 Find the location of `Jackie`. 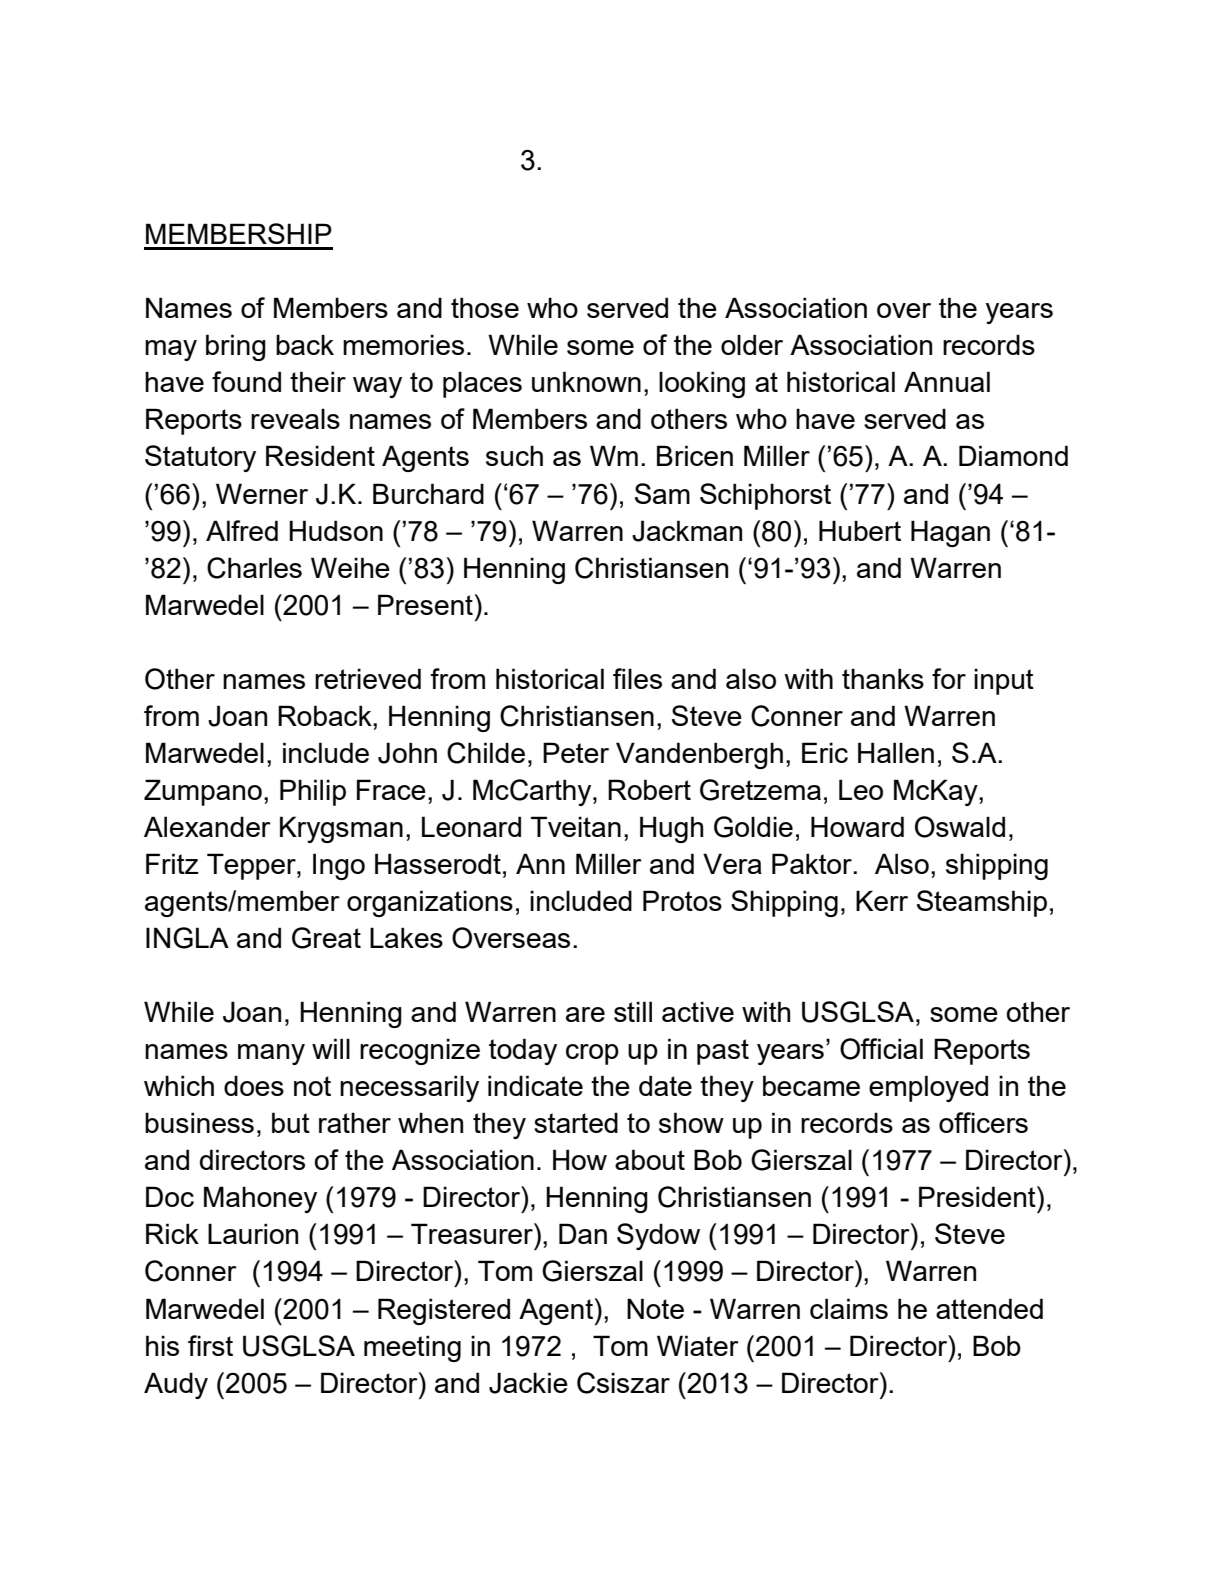

Jackie is located at coordinates (528, 1383).
